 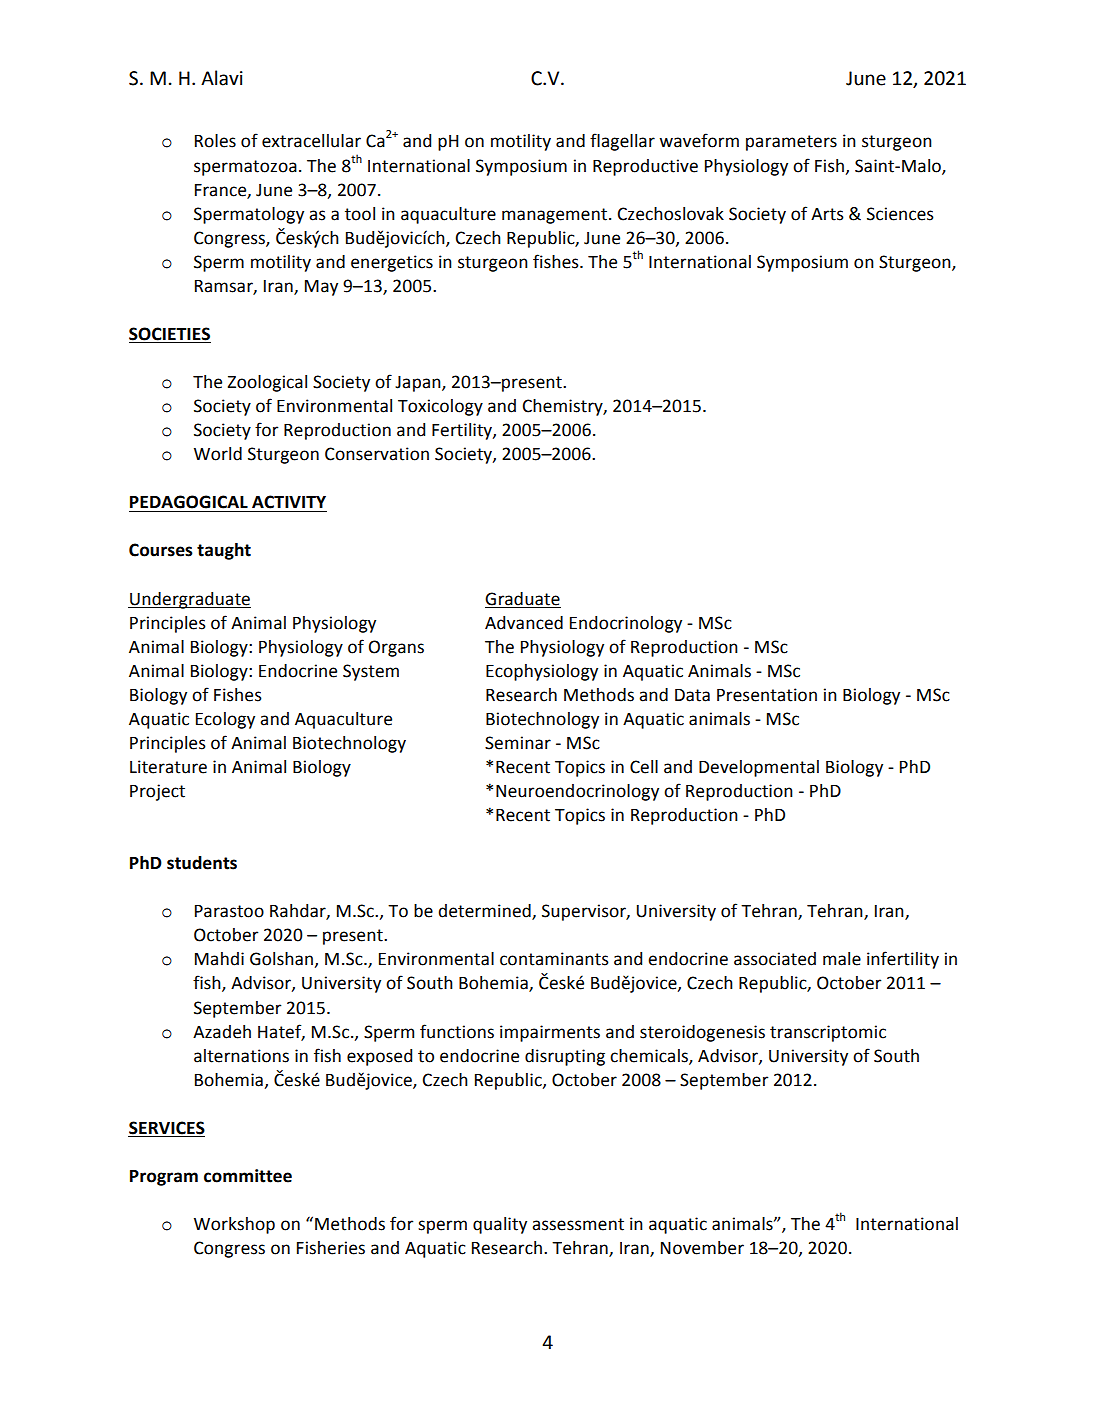 I want to click on Ecology, so click(x=225, y=720).
